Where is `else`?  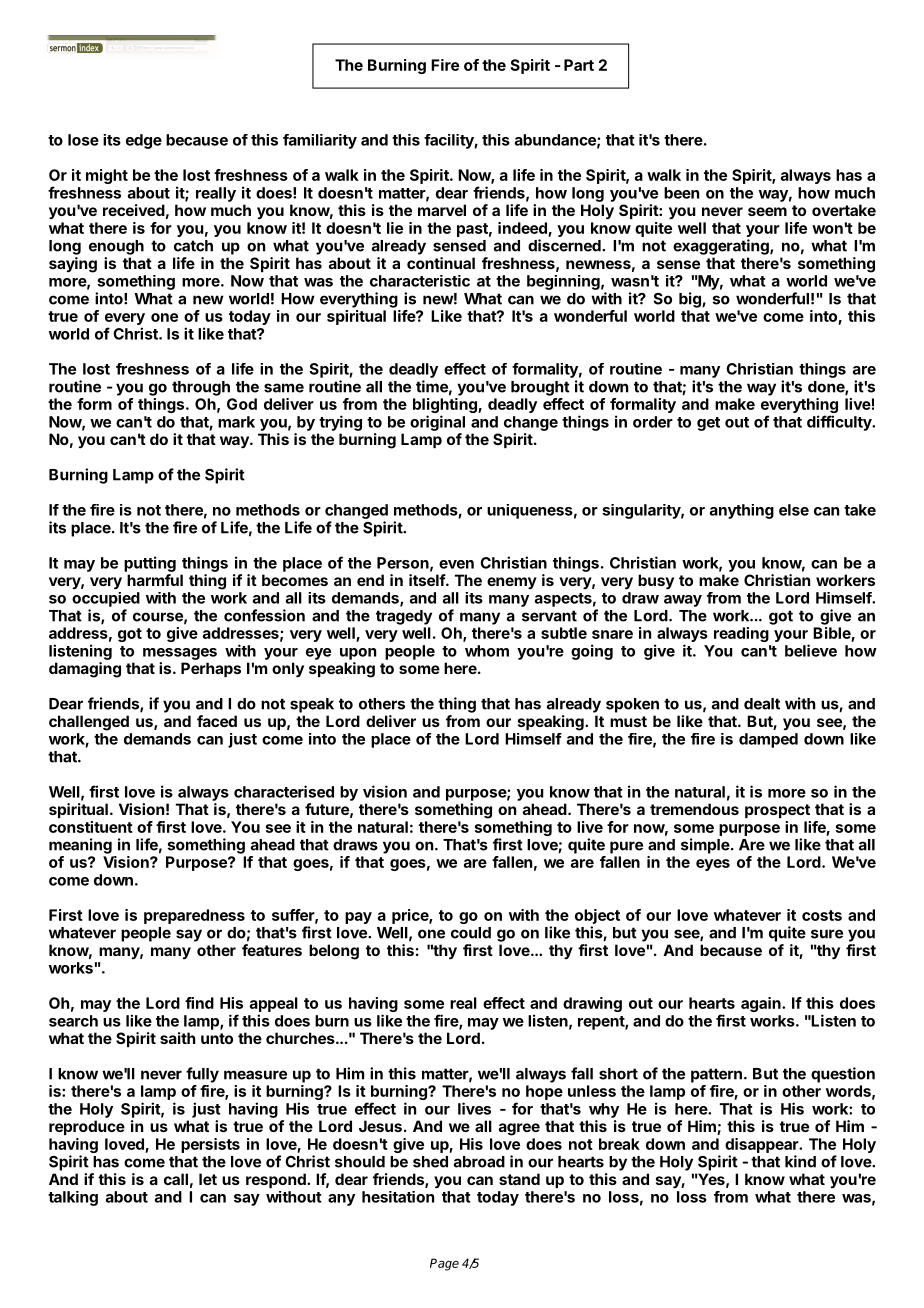 else is located at coordinates (794, 510).
